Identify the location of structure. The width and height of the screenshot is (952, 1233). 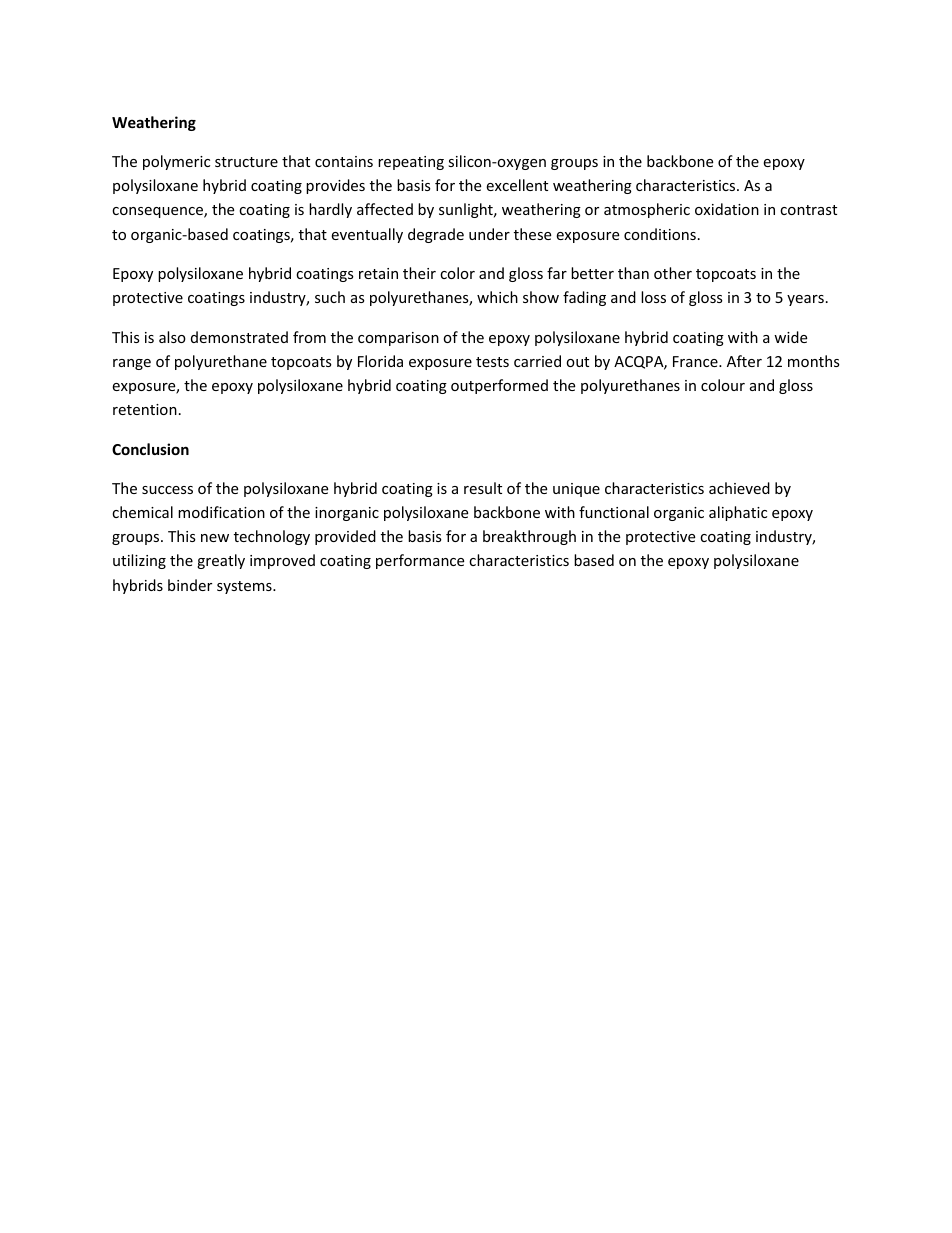
(246, 162).
